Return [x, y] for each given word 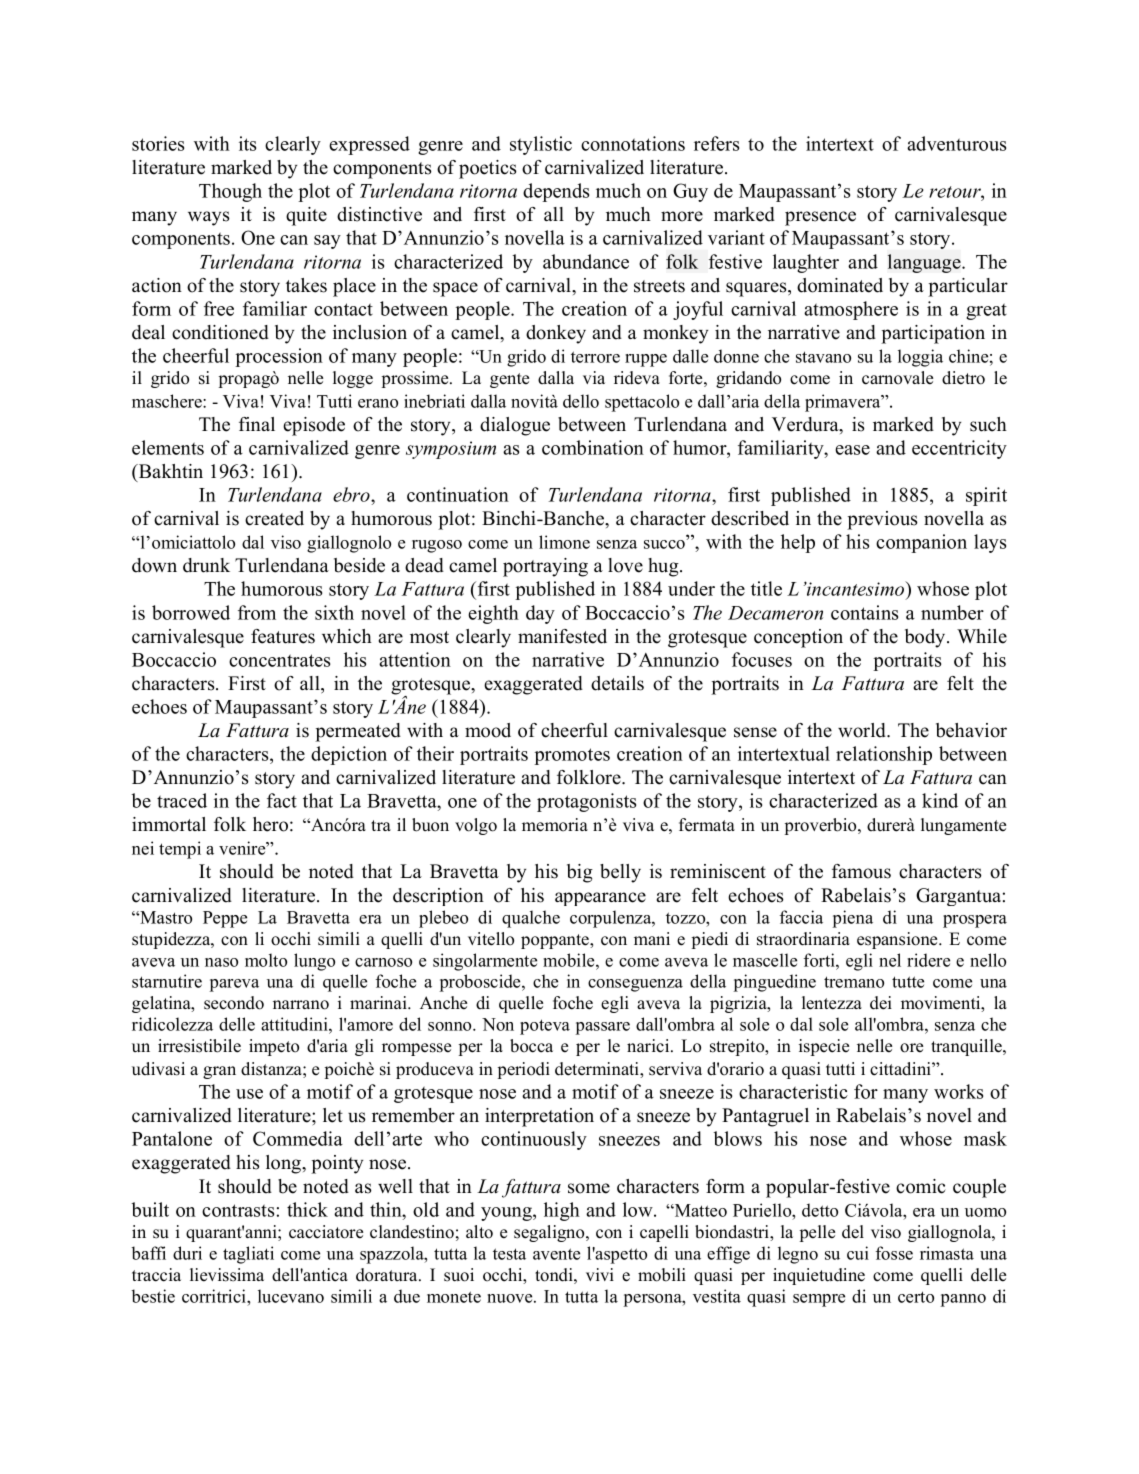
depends [556, 192]
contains [864, 612]
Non [498, 1024]
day [540, 614]
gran [219, 1072]
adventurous [956, 143]
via [594, 377]
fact [282, 800]
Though [230, 192]
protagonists [586, 802]
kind [940, 800]
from [257, 612]
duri [187, 1253]
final [257, 424]
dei [881, 1003]
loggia [920, 358]
